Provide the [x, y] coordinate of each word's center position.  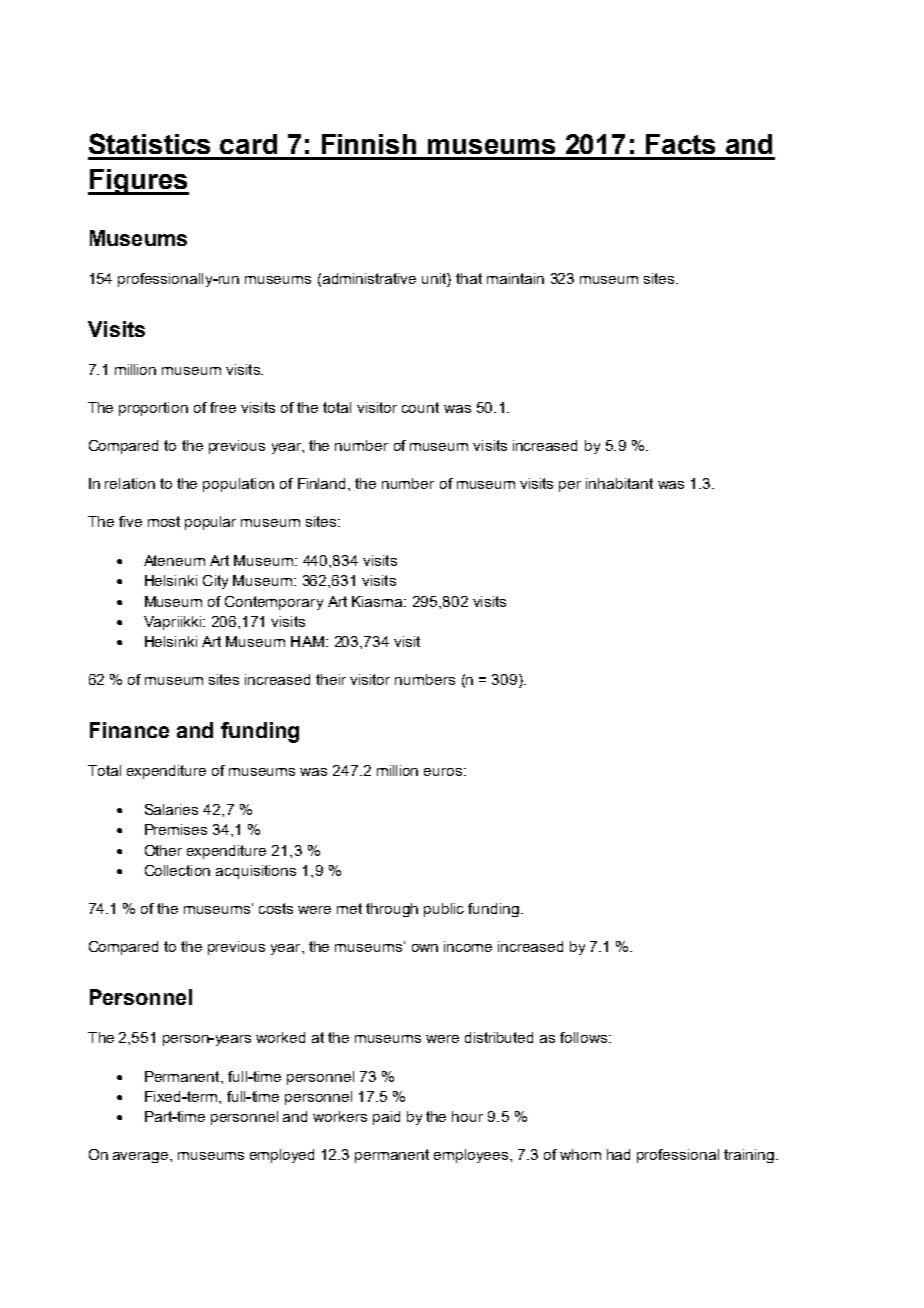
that [469, 278]
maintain [515, 278]
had [618, 1154]
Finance [129, 730]
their [331, 679]
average [142, 1157]
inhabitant [619, 483]
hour [467, 1116]
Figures [138, 182]
